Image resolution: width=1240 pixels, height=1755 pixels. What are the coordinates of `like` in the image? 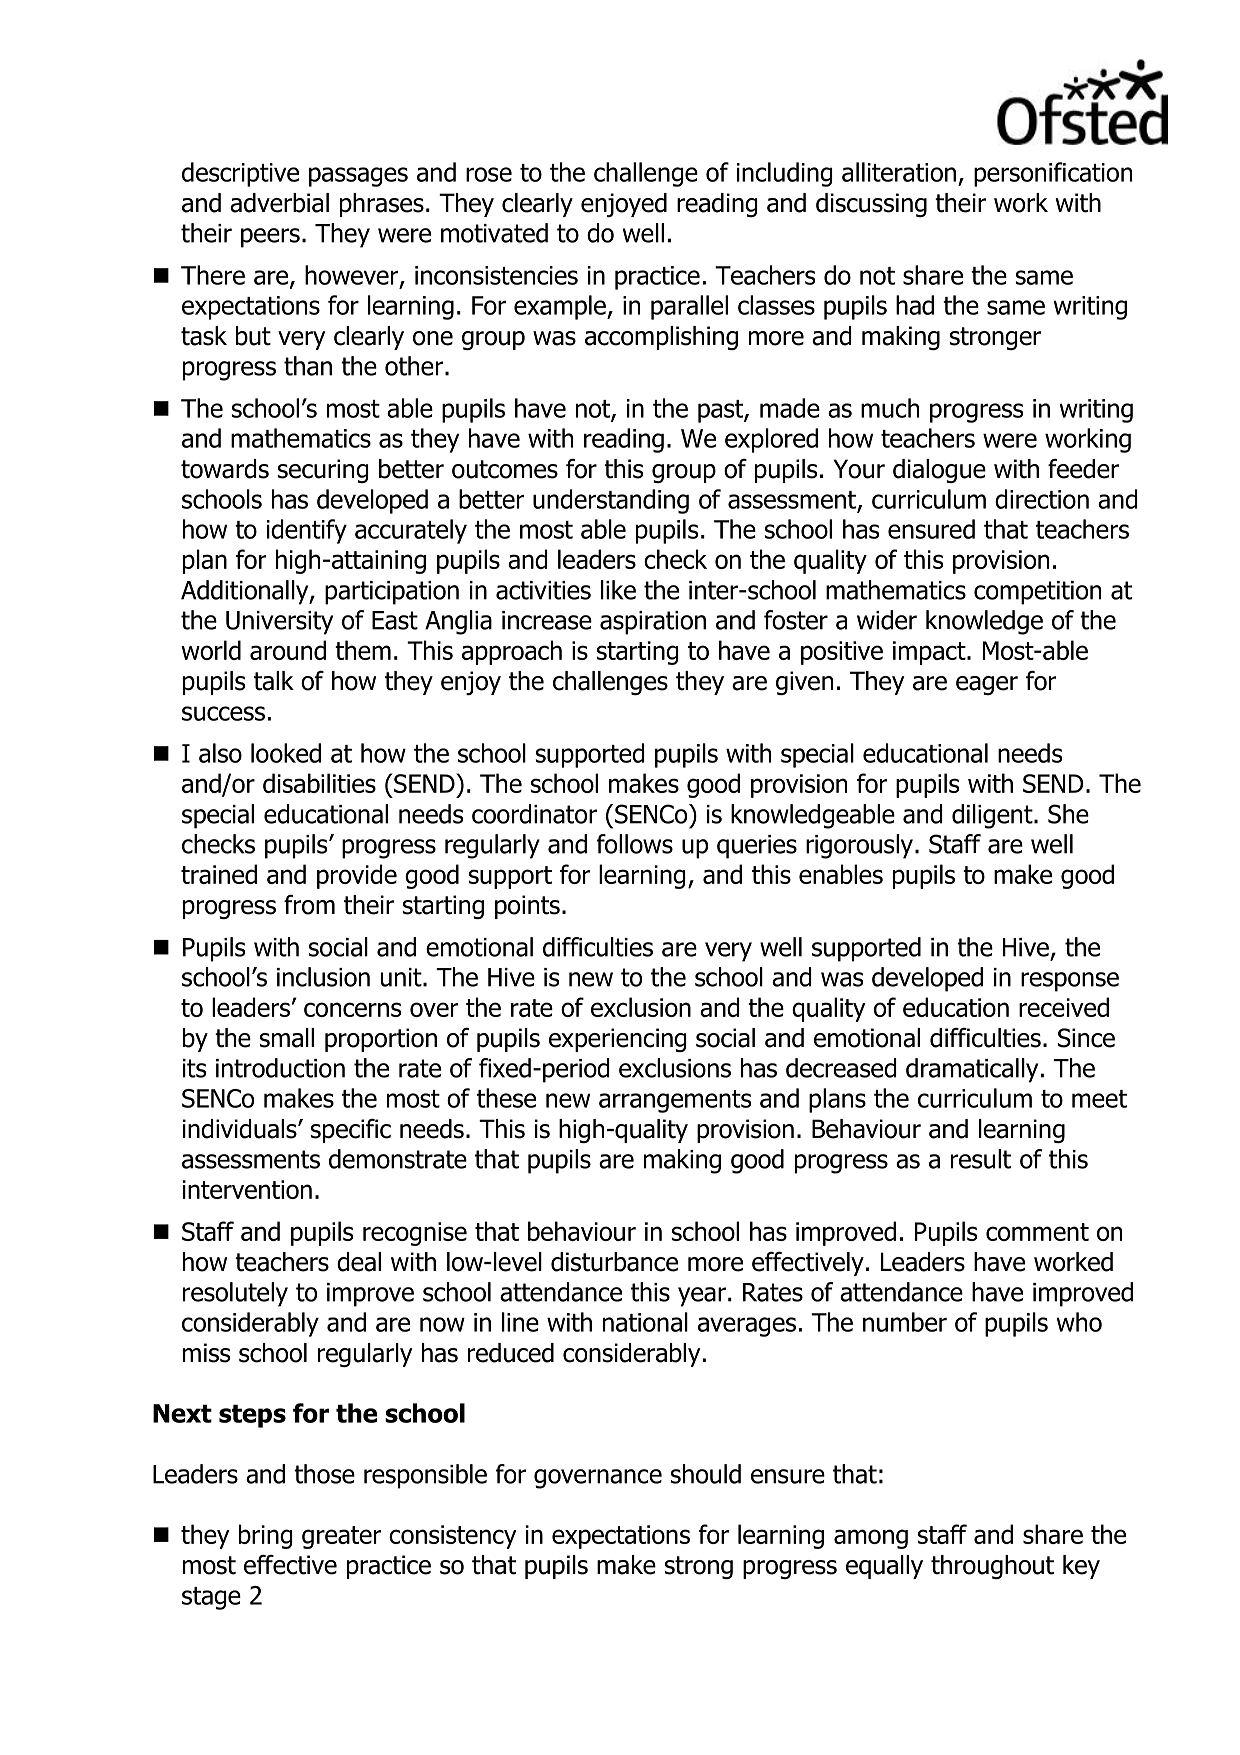 It's located at (618, 590).
